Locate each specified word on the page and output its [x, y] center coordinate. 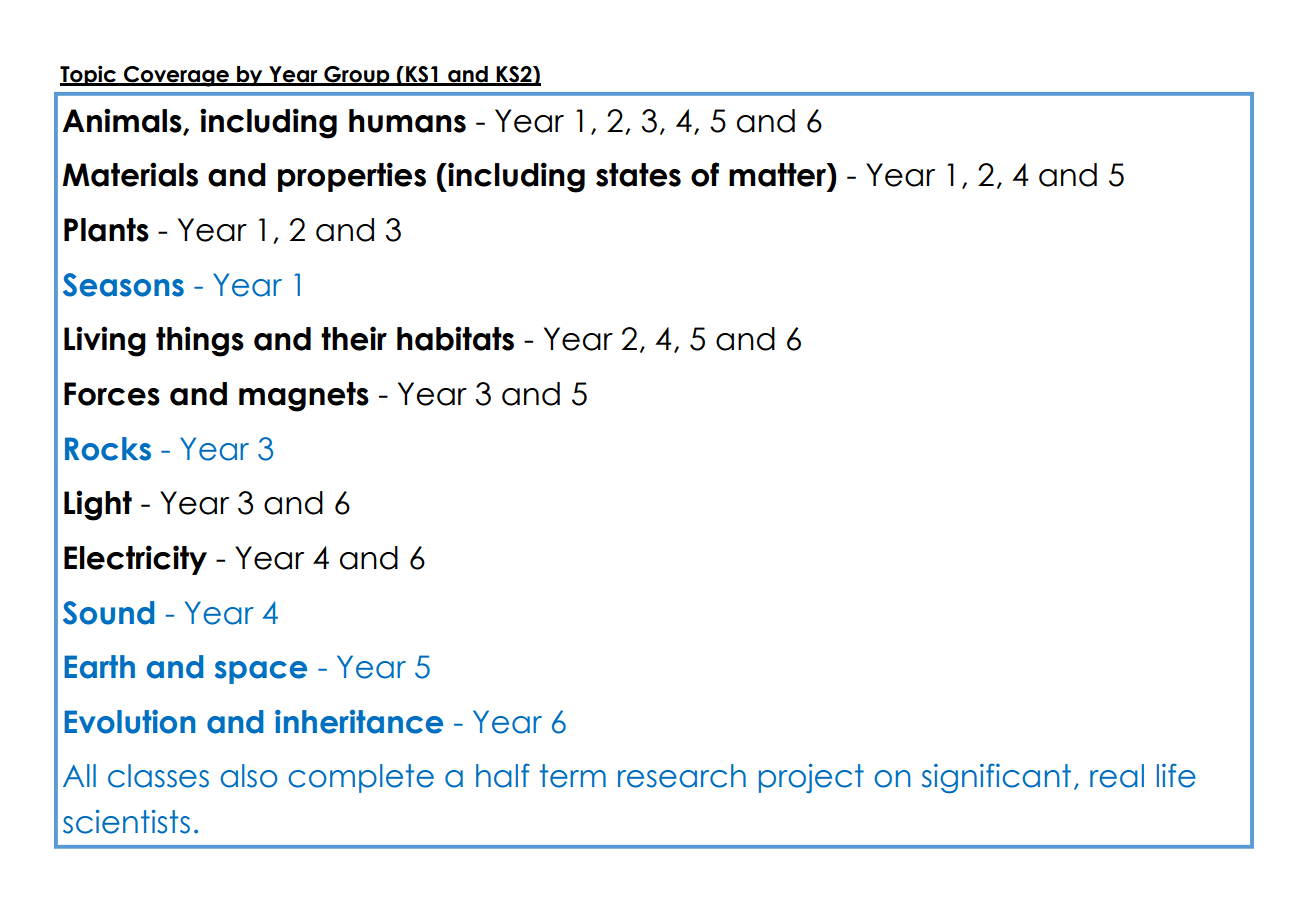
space [261, 672]
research [682, 776]
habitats [455, 338]
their [354, 338]
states [638, 175]
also [249, 776]
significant [996, 778]
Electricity [135, 560]
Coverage [176, 76]
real [1117, 776]
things [200, 341]
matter [778, 175]
